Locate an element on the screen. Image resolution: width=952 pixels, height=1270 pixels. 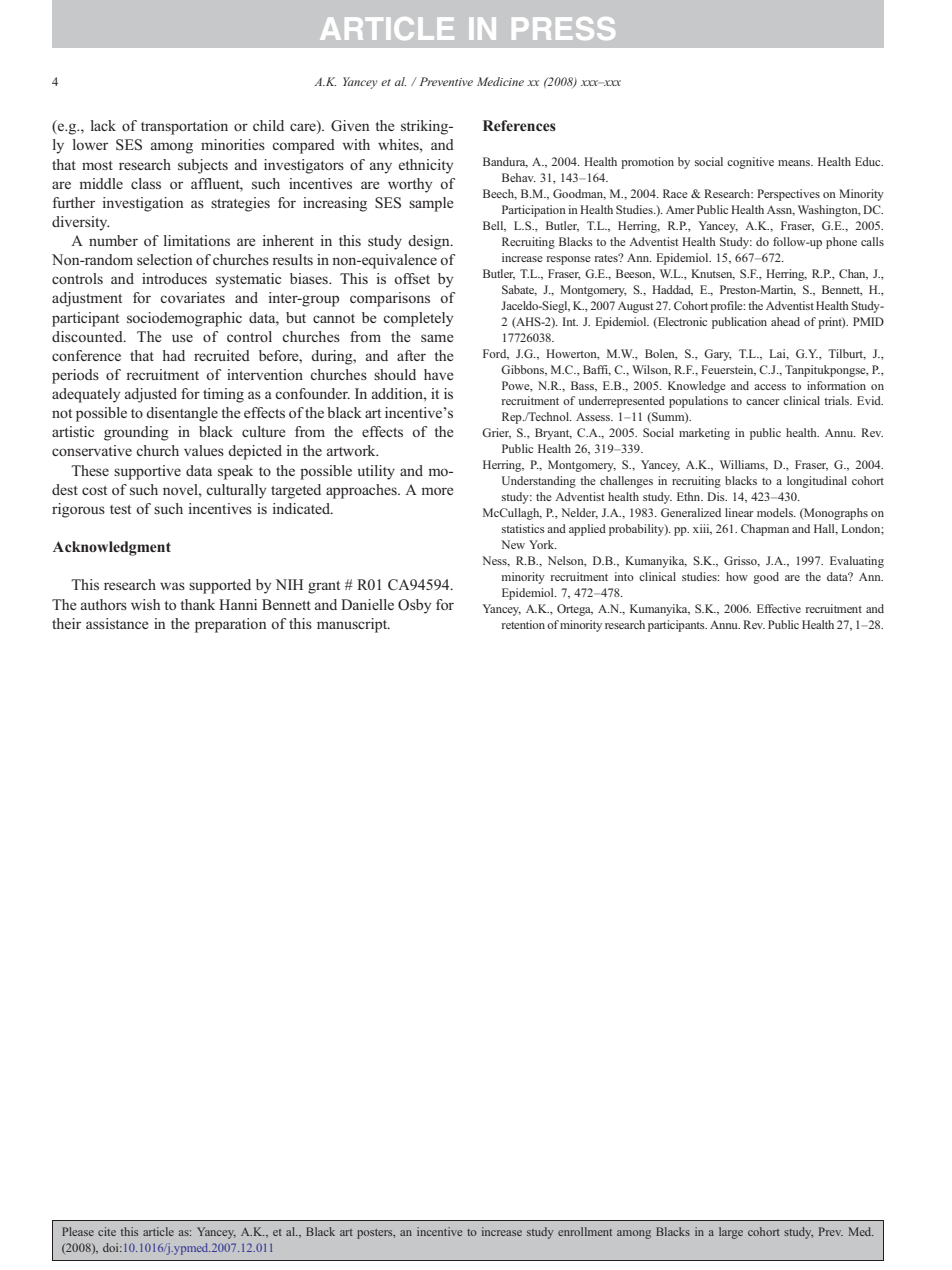
large is located at coordinates (731, 1233).
